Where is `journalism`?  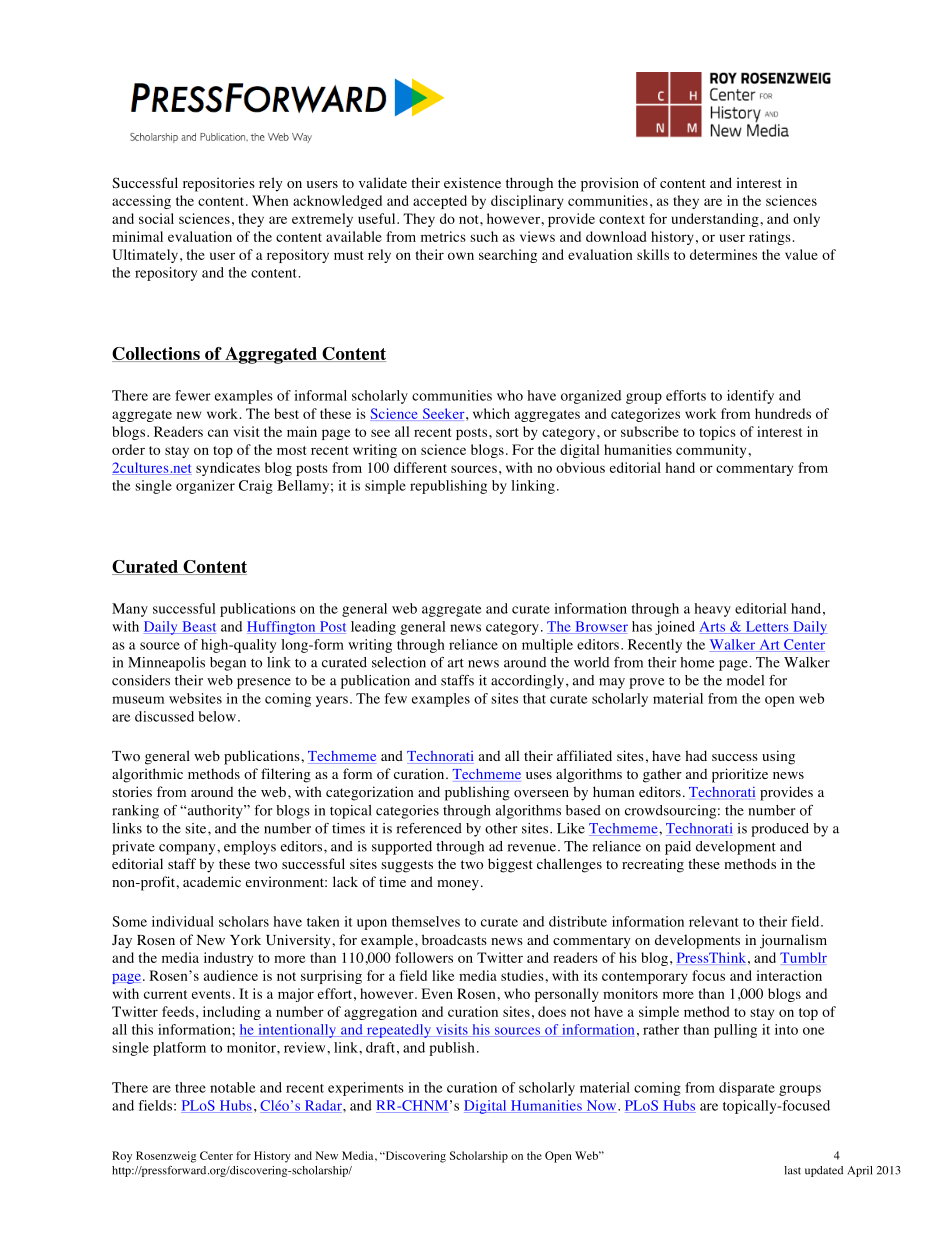 journalism is located at coordinates (793, 941).
